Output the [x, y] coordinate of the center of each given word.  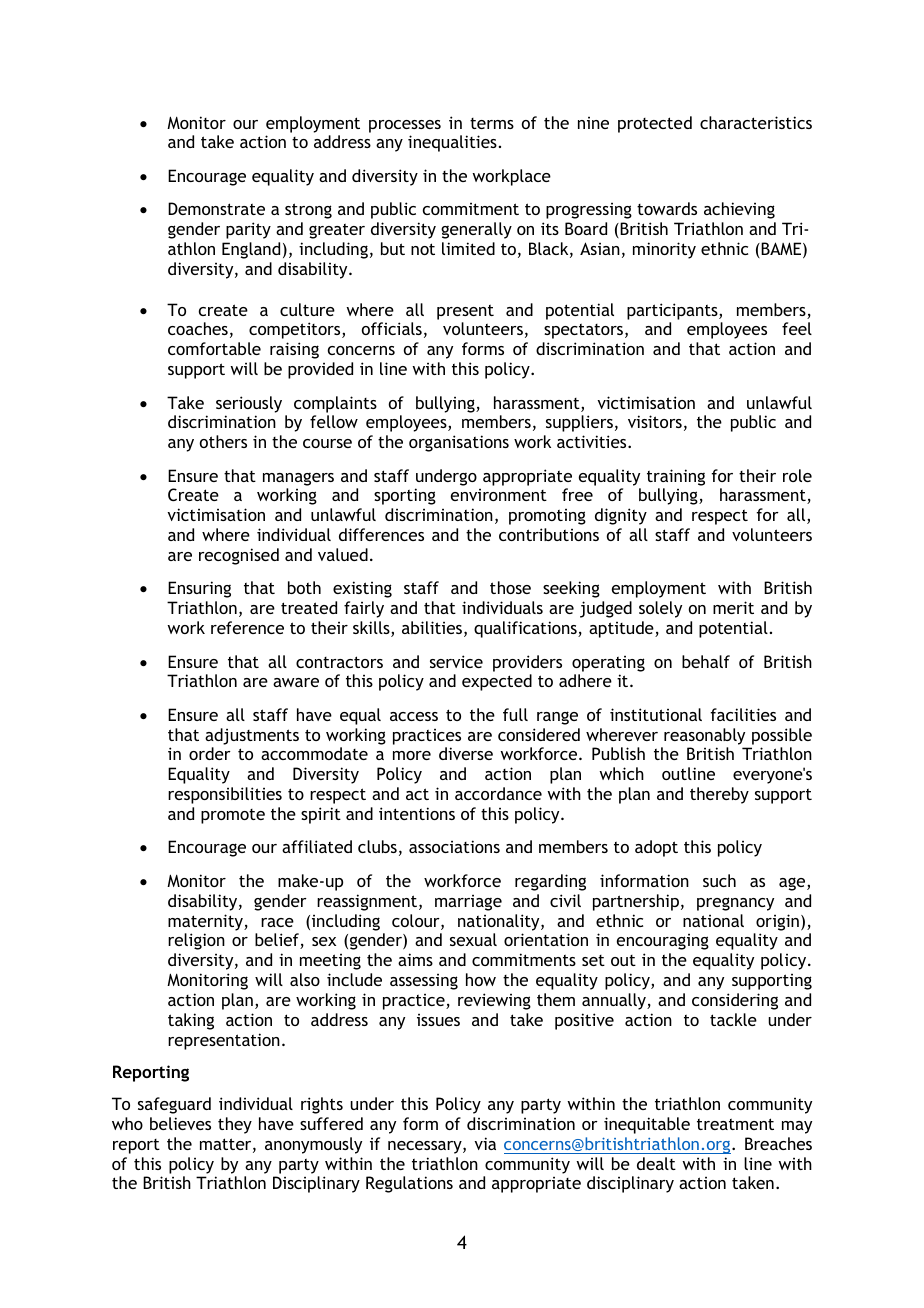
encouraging [663, 942]
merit [733, 607]
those [510, 587]
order [210, 753]
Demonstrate [216, 208]
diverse [466, 753]
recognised [239, 556]
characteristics [756, 122]
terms [492, 123]
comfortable [214, 348]
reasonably [704, 736]
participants [673, 311]
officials [392, 328]
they [235, 1125]
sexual [473, 939]
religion [196, 941]
